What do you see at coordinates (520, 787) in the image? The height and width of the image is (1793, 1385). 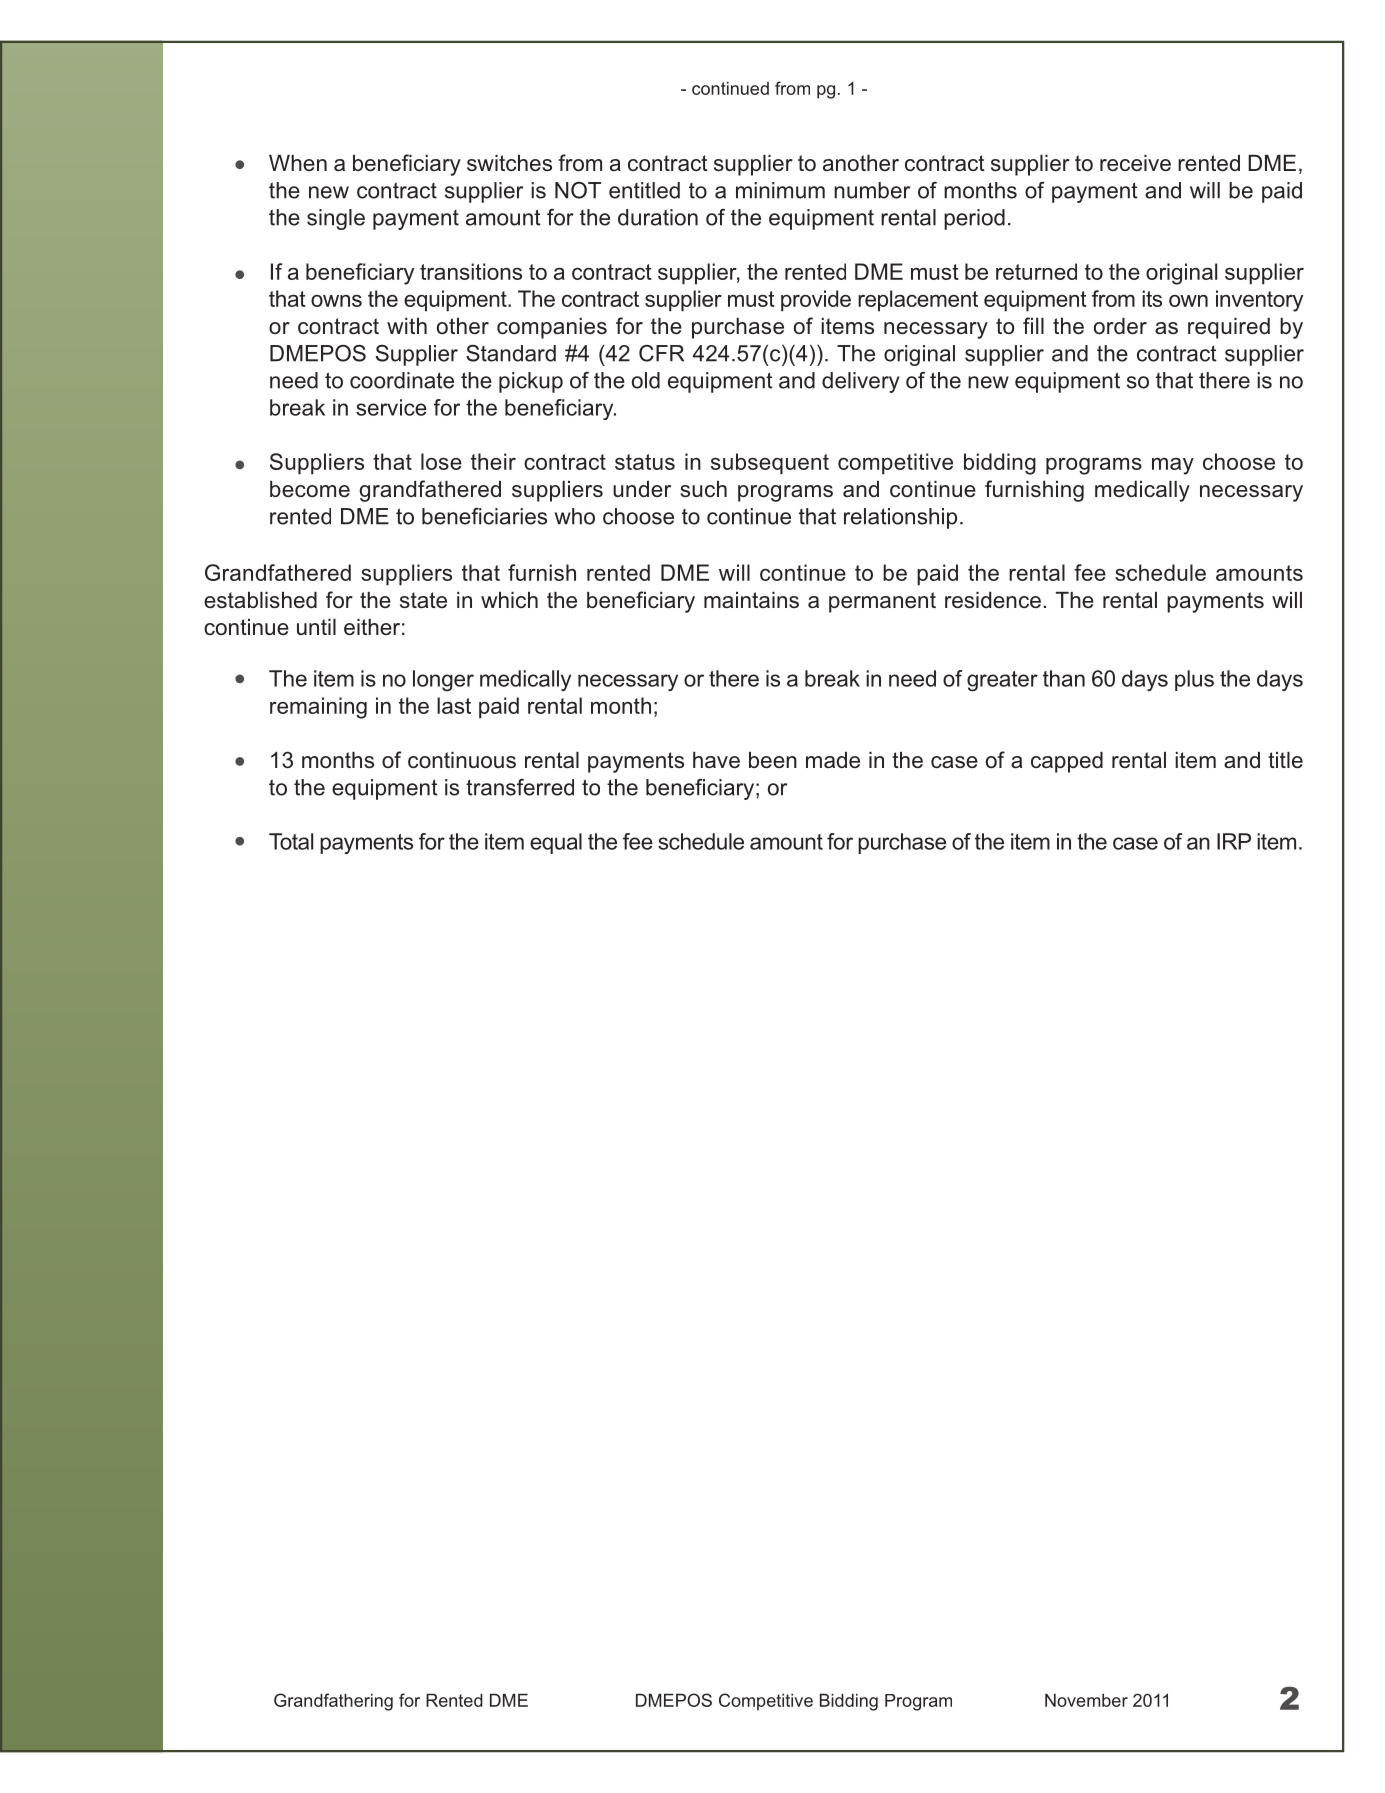 I see `transferred` at bounding box center [520, 787].
